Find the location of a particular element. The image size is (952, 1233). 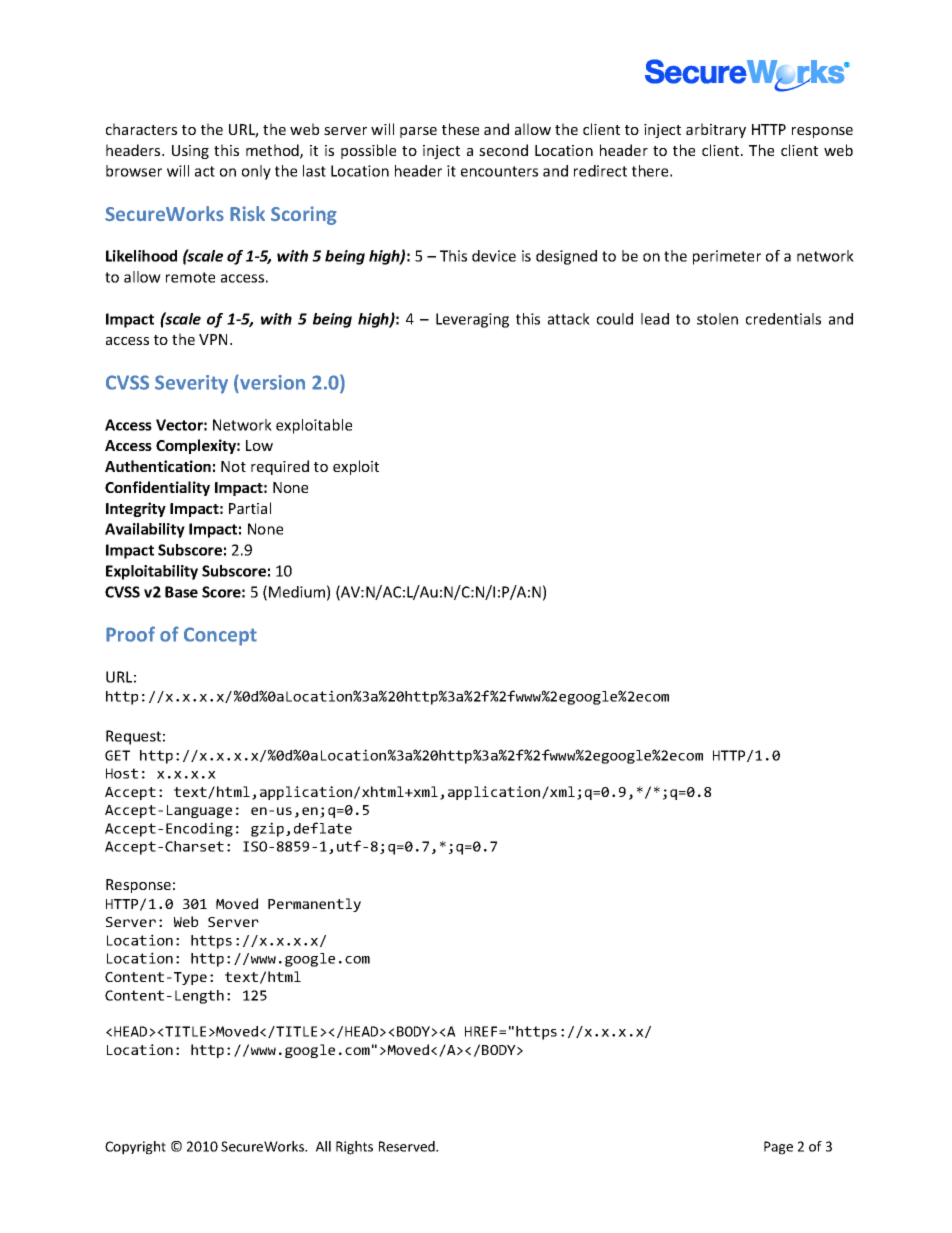

stolen is located at coordinates (717, 319).
